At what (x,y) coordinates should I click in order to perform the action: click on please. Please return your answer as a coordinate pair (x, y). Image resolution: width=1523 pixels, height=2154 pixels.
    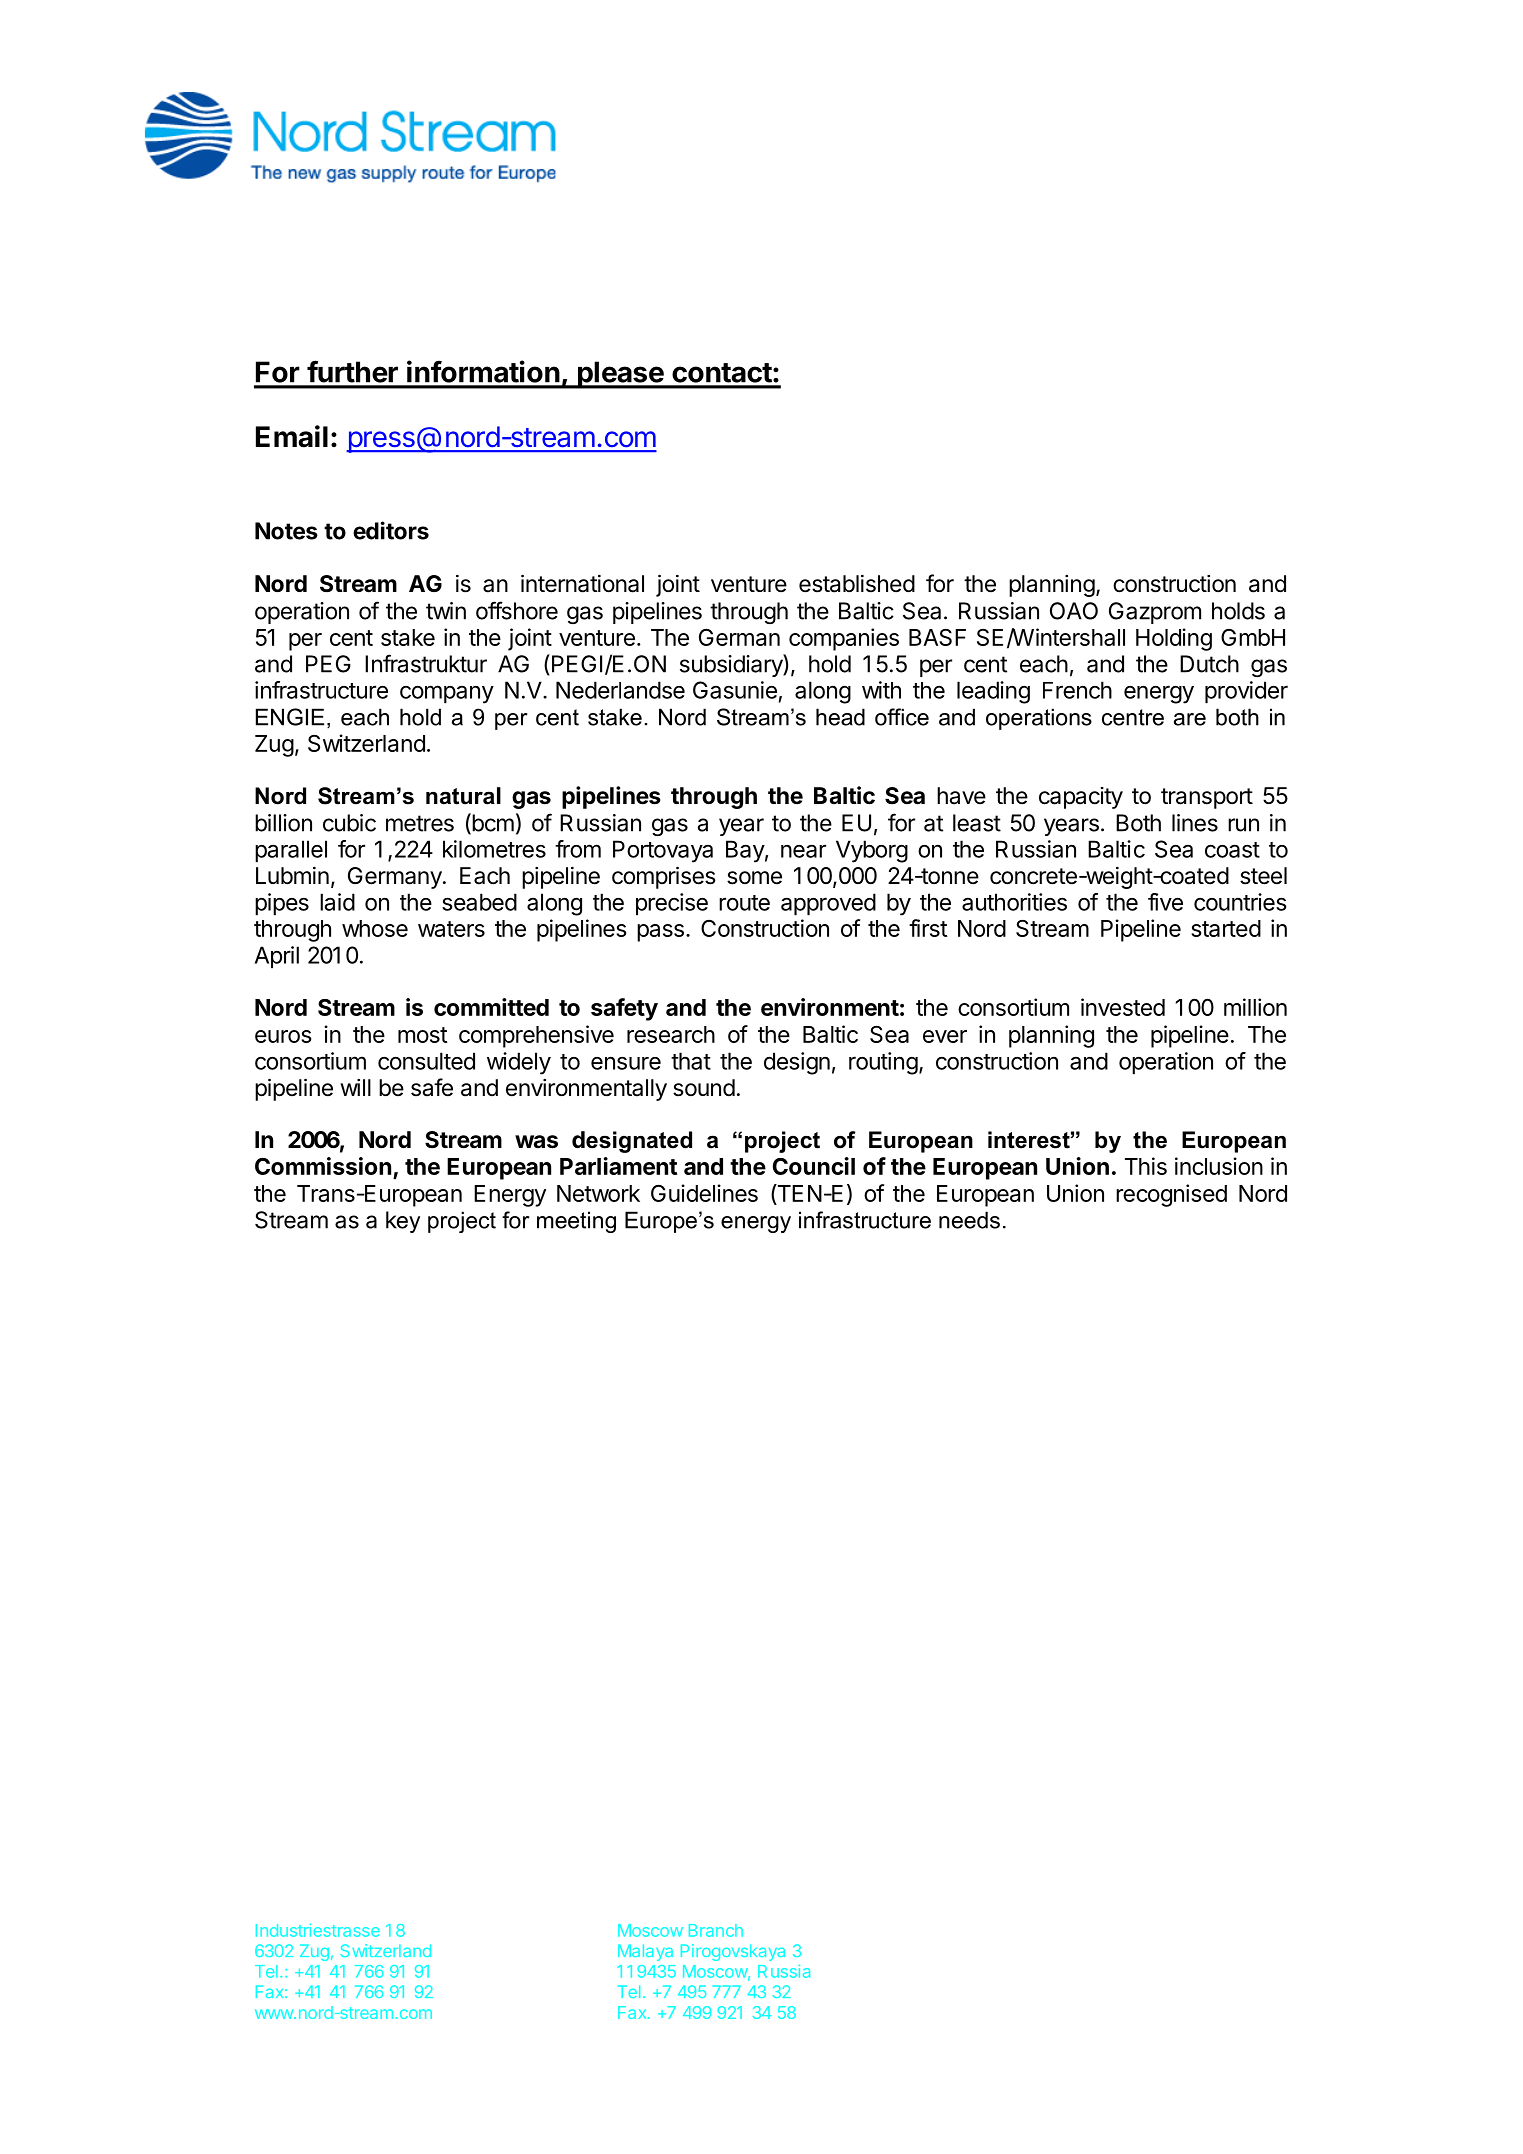
    Looking at the image, I should click on (620, 375).
